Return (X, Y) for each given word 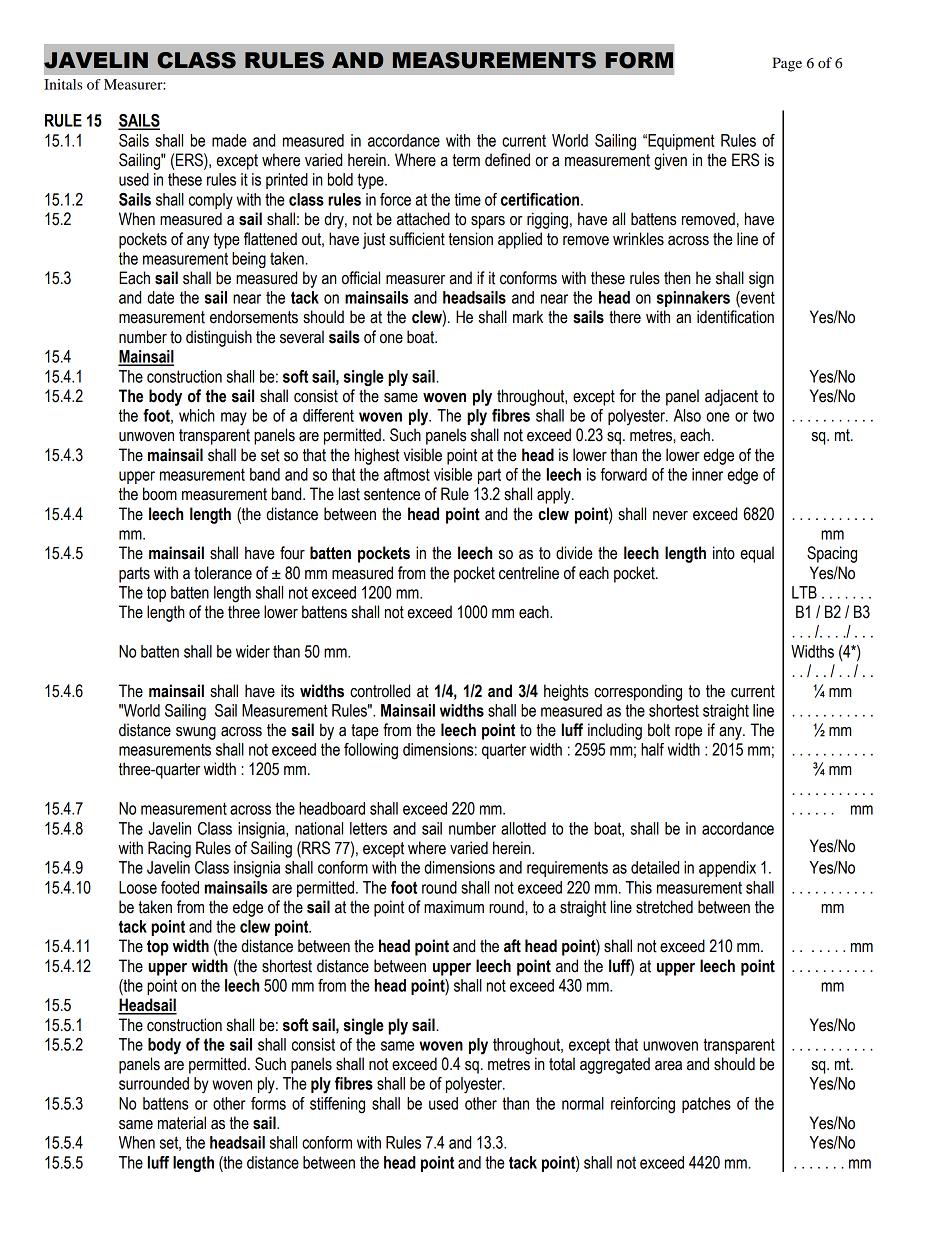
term (466, 160)
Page (787, 64)
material (182, 1123)
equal (757, 554)
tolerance (223, 573)
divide (574, 553)
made (229, 140)
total (562, 1064)
